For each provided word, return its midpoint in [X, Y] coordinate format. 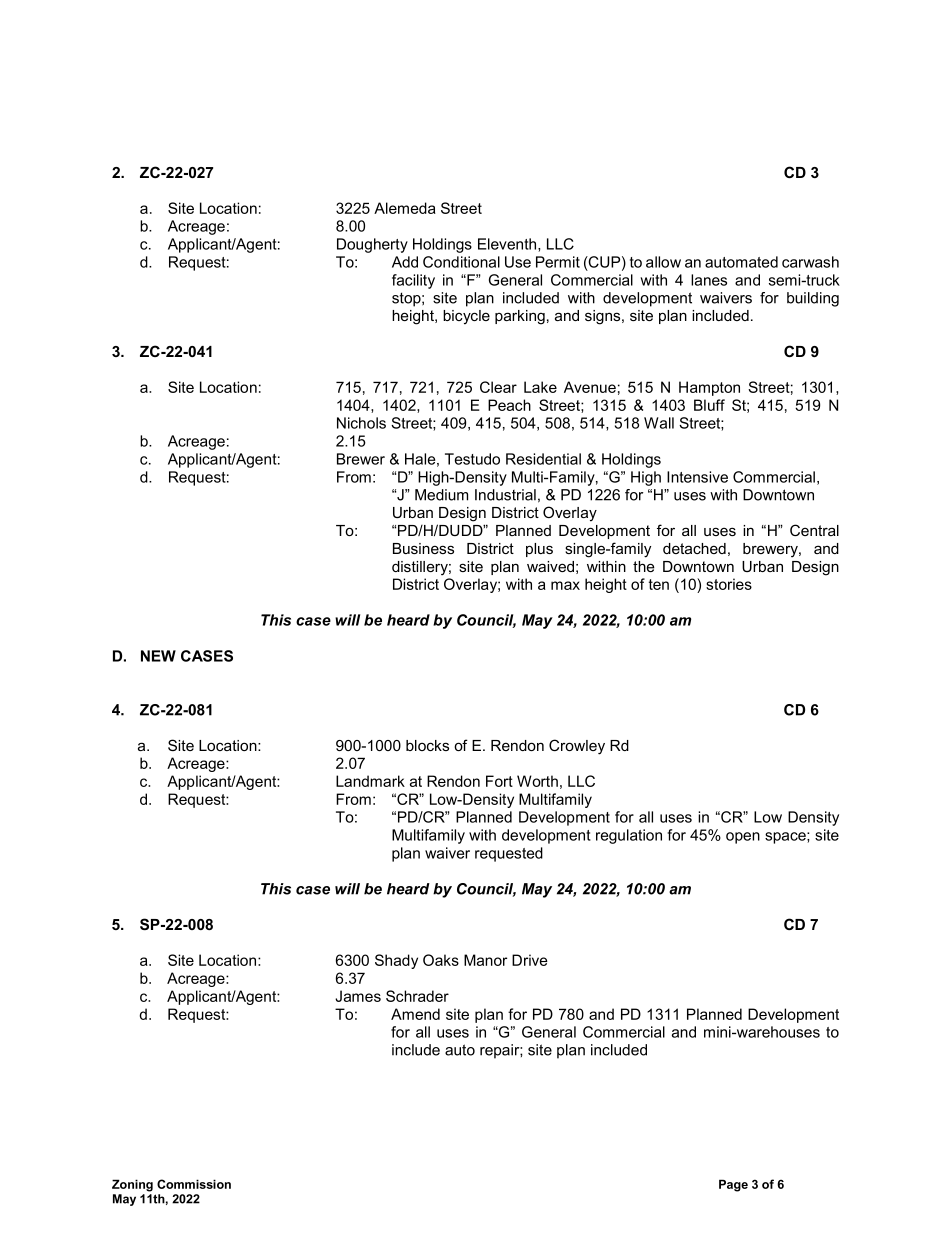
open [743, 838]
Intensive [697, 477]
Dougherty [372, 245]
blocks [427, 745]
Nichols [361, 423]
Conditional [461, 262]
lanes [709, 280]
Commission [194, 1184]
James [358, 996]
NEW [158, 656]
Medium [441, 495]
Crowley [577, 747]
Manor [485, 960]
